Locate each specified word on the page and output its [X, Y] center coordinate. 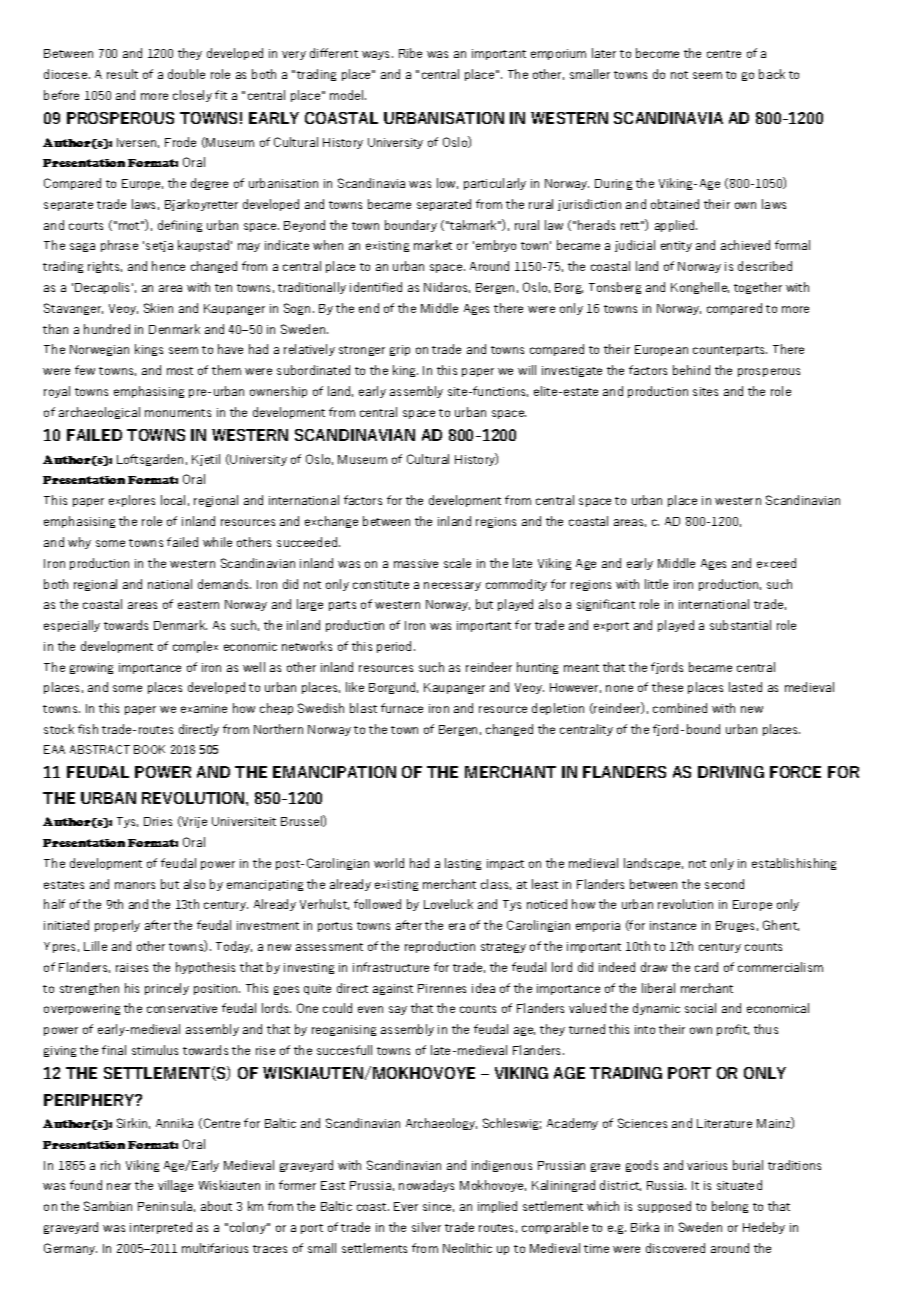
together [758, 288]
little [656, 584]
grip [400, 350]
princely [167, 989]
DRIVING [731, 772]
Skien [158, 308]
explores [132, 501]
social [700, 1008]
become [657, 53]
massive [416, 563]
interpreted [161, 1228]
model [348, 95]
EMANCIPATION [334, 772]
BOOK [149, 749]
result [122, 74]
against [393, 989]
